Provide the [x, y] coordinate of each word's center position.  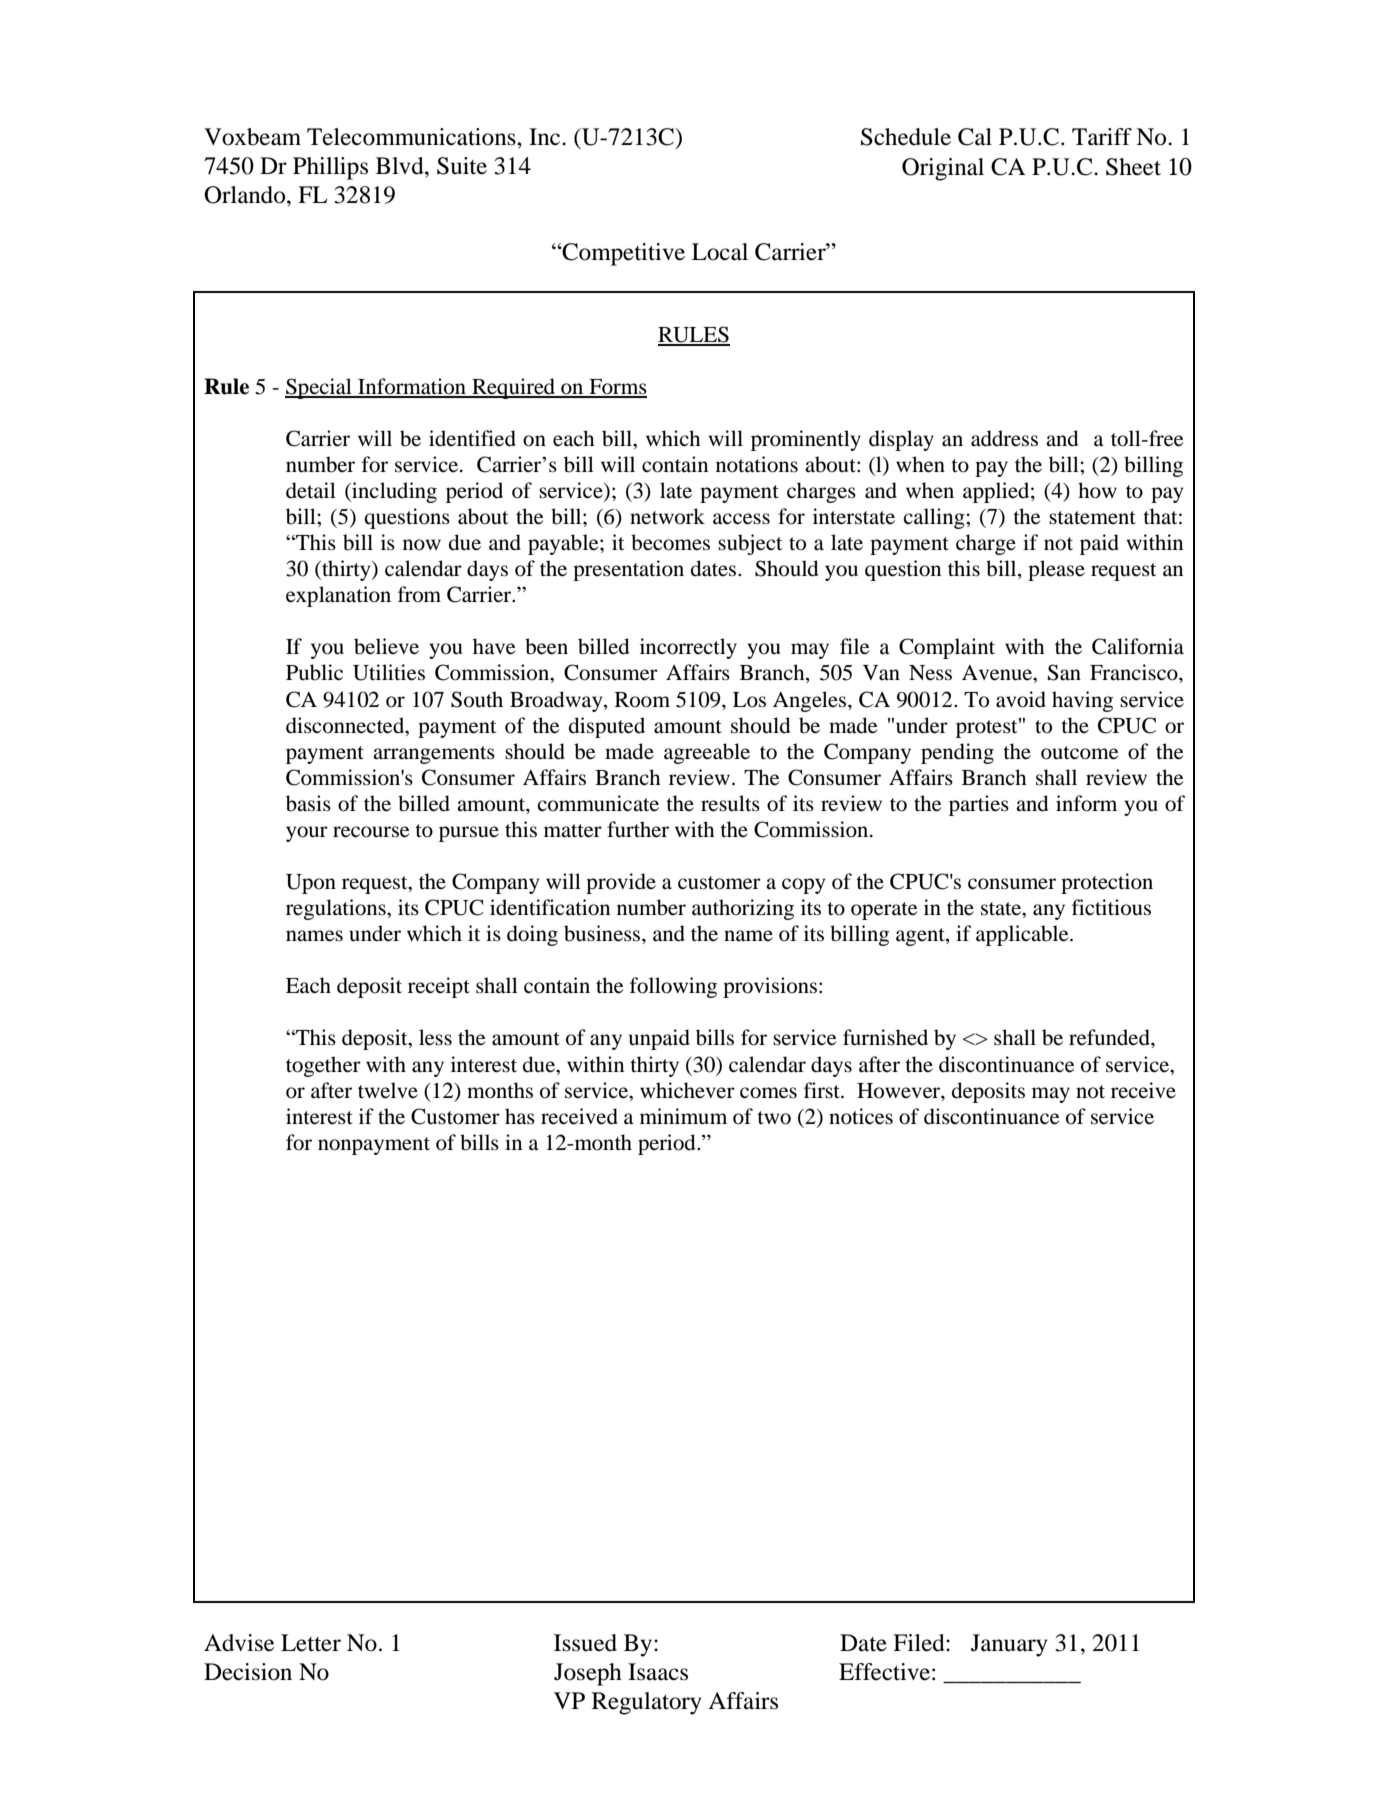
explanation [338, 596]
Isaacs [658, 1672]
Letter [311, 1643]
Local [720, 252]
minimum [683, 1116]
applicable [1023, 935]
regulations [337, 909]
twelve [388, 1090]
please [1056, 570]
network [667, 516]
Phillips [330, 168]
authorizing [743, 909]
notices [861, 1116]
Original [943, 169]
